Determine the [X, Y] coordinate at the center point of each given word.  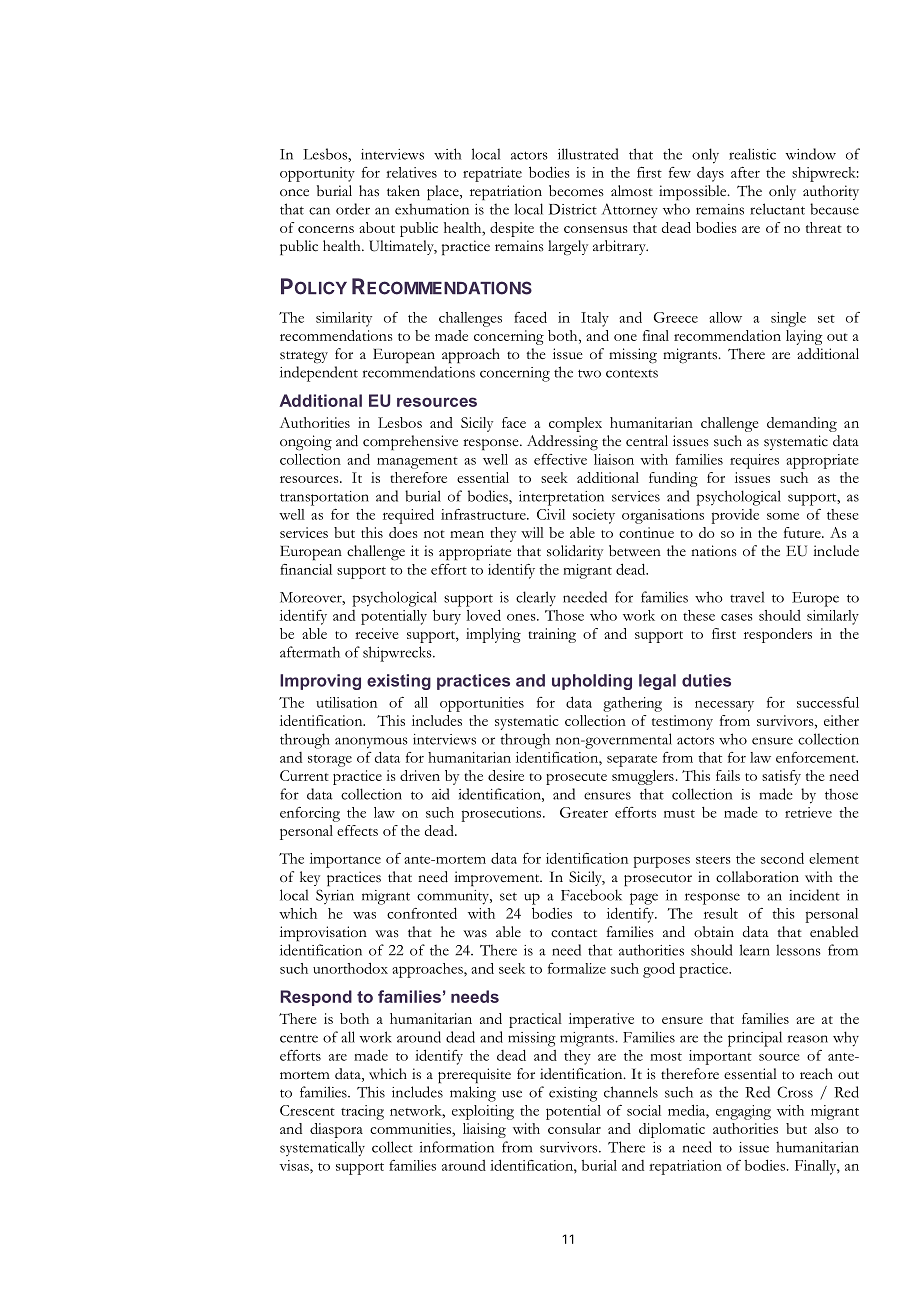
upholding [592, 682]
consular [574, 1128]
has [369, 191]
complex [575, 424]
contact [574, 933]
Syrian [335, 896]
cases [737, 617]
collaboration [757, 877]
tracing [362, 1112]
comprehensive [410, 443]
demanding [802, 424]
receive [377, 633]
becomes [576, 191]
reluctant [777, 209]
